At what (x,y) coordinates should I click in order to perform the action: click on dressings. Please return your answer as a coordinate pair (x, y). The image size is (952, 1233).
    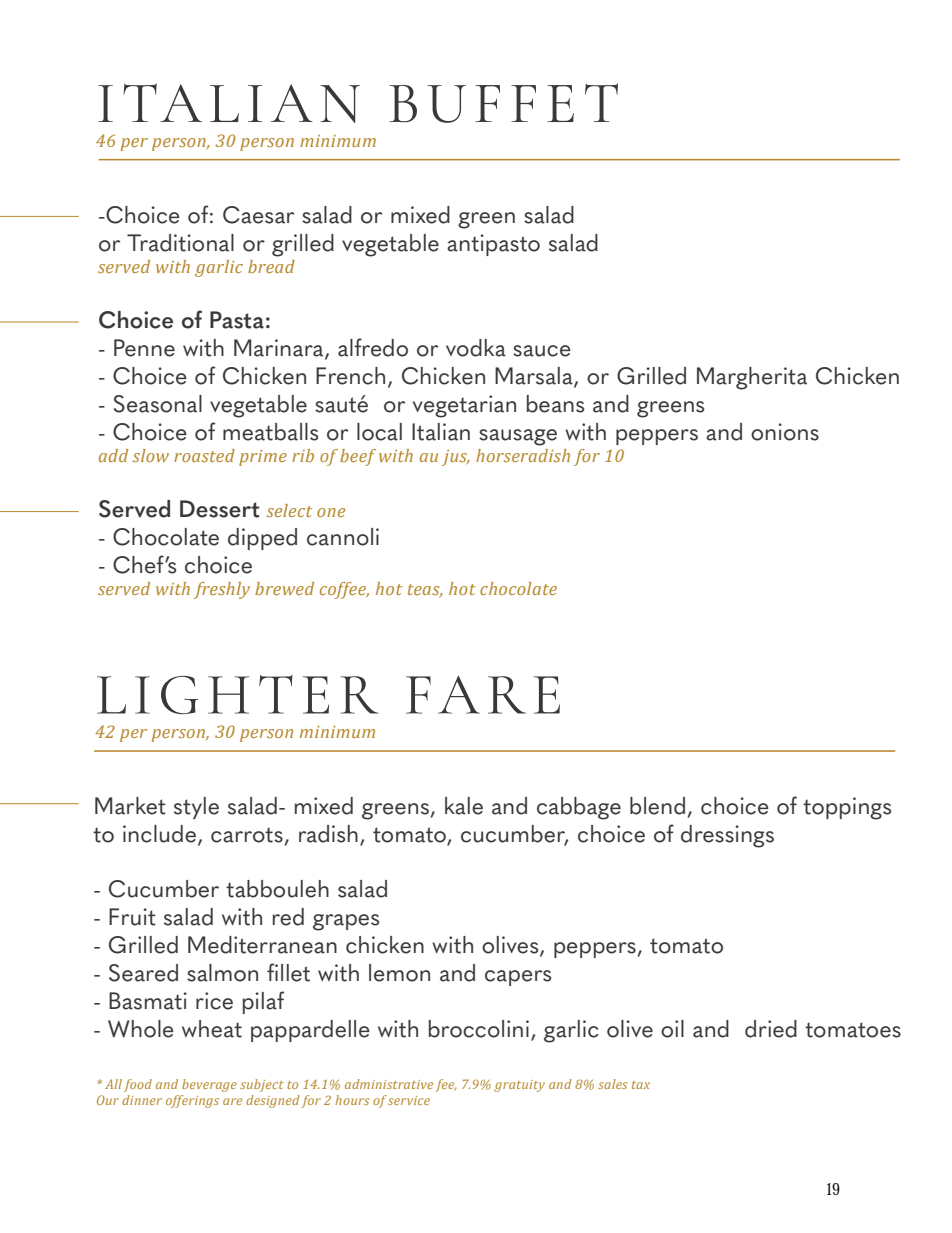
    Looking at the image, I should click on (727, 836).
